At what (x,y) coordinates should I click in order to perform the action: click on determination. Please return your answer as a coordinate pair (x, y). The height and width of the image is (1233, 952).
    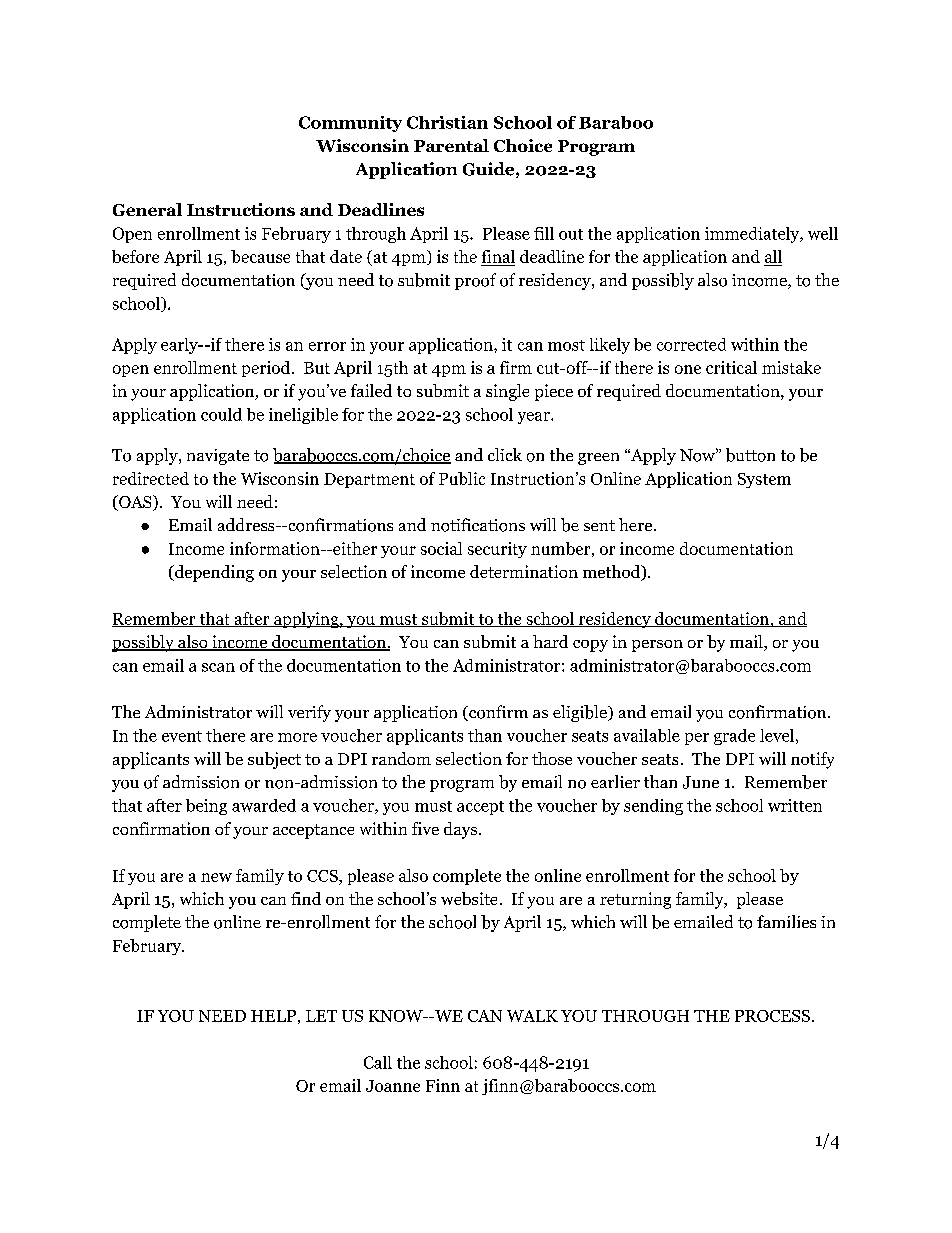
    Looking at the image, I should click on (524, 571).
